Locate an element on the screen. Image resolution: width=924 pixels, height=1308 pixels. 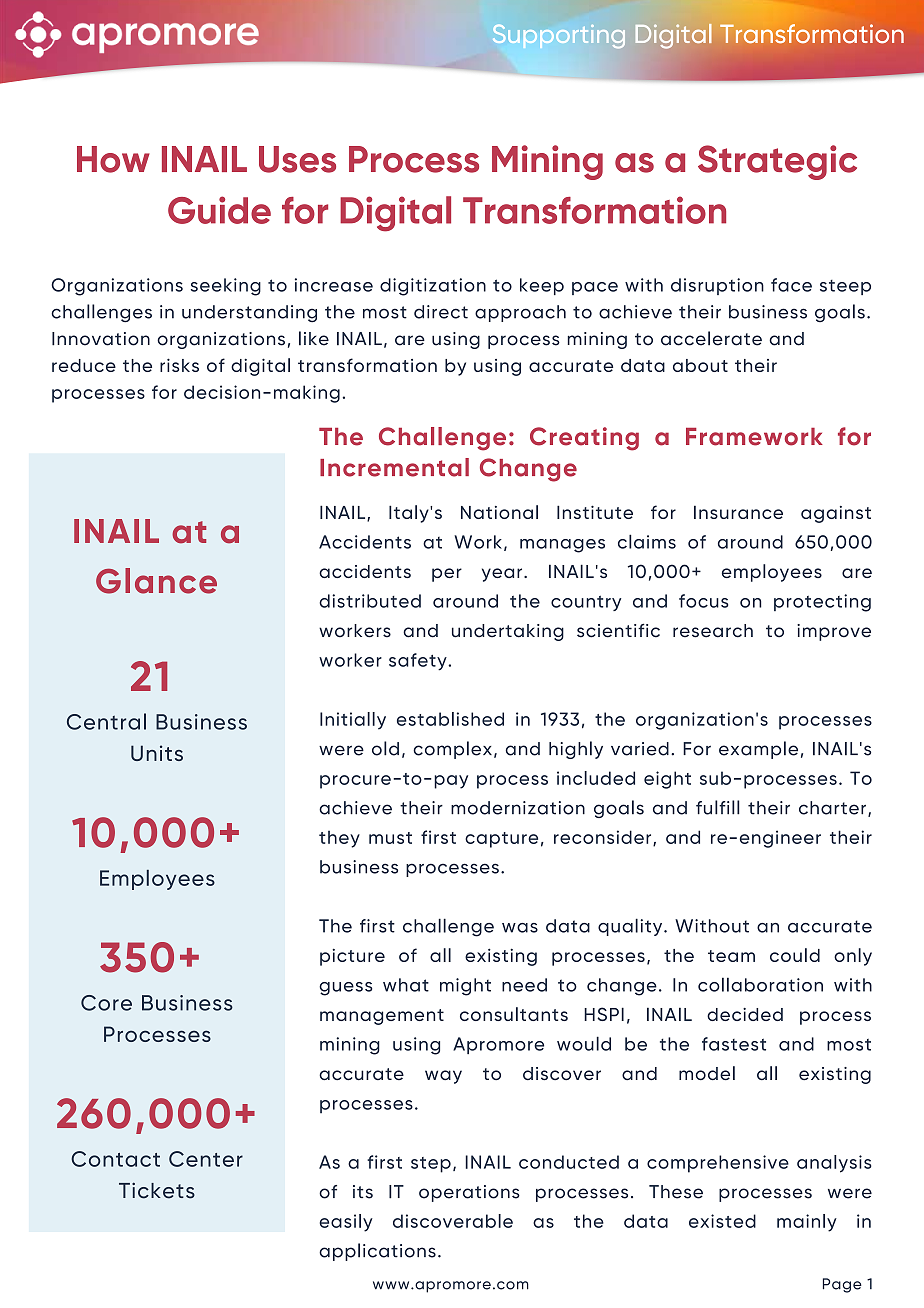
Units is located at coordinates (157, 753).
